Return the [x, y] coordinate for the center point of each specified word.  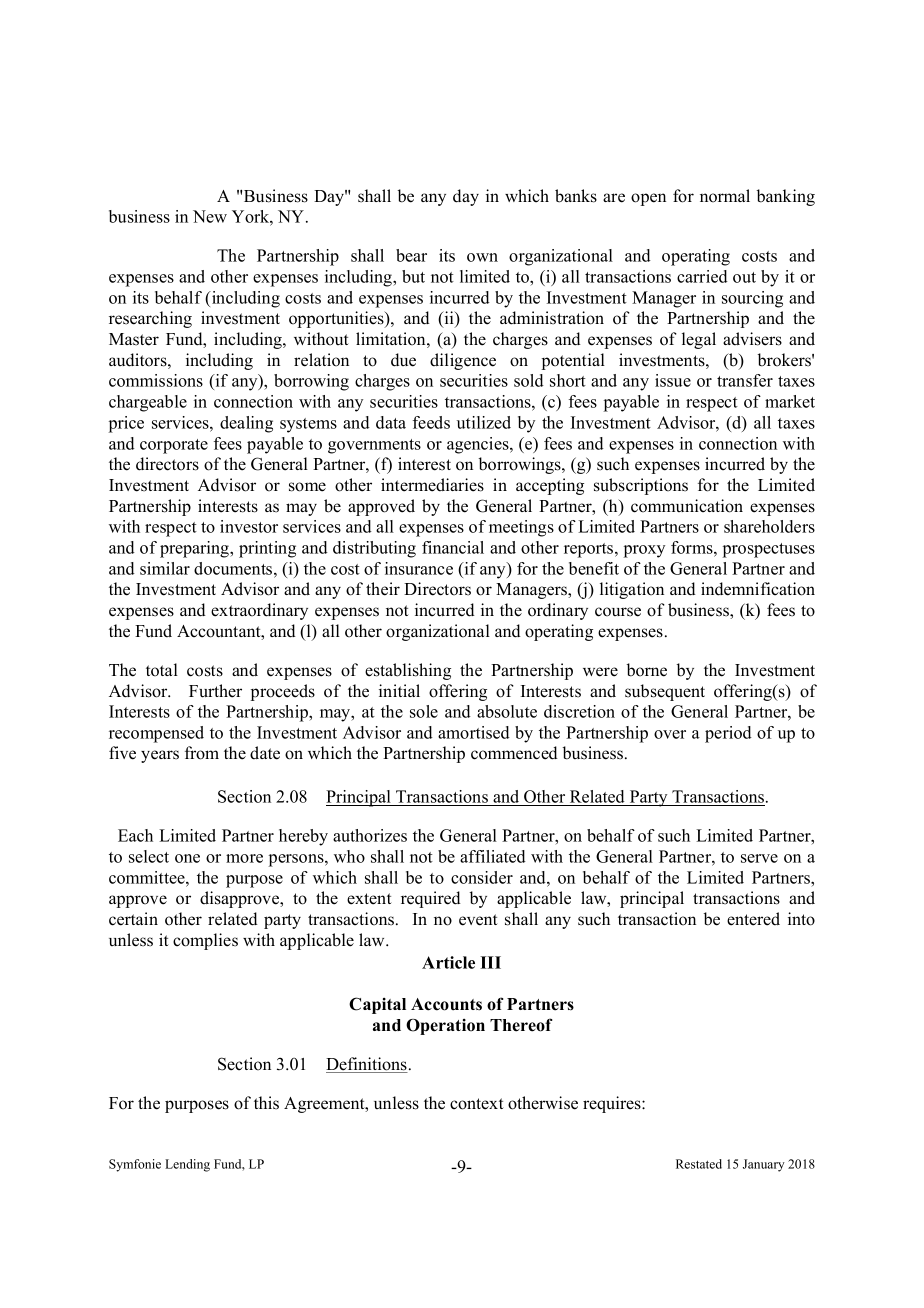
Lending [187, 1165]
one [187, 858]
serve [759, 858]
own [482, 257]
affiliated [493, 856]
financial [453, 547]
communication [687, 506]
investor [249, 526]
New [210, 216]
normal [725, 196]
